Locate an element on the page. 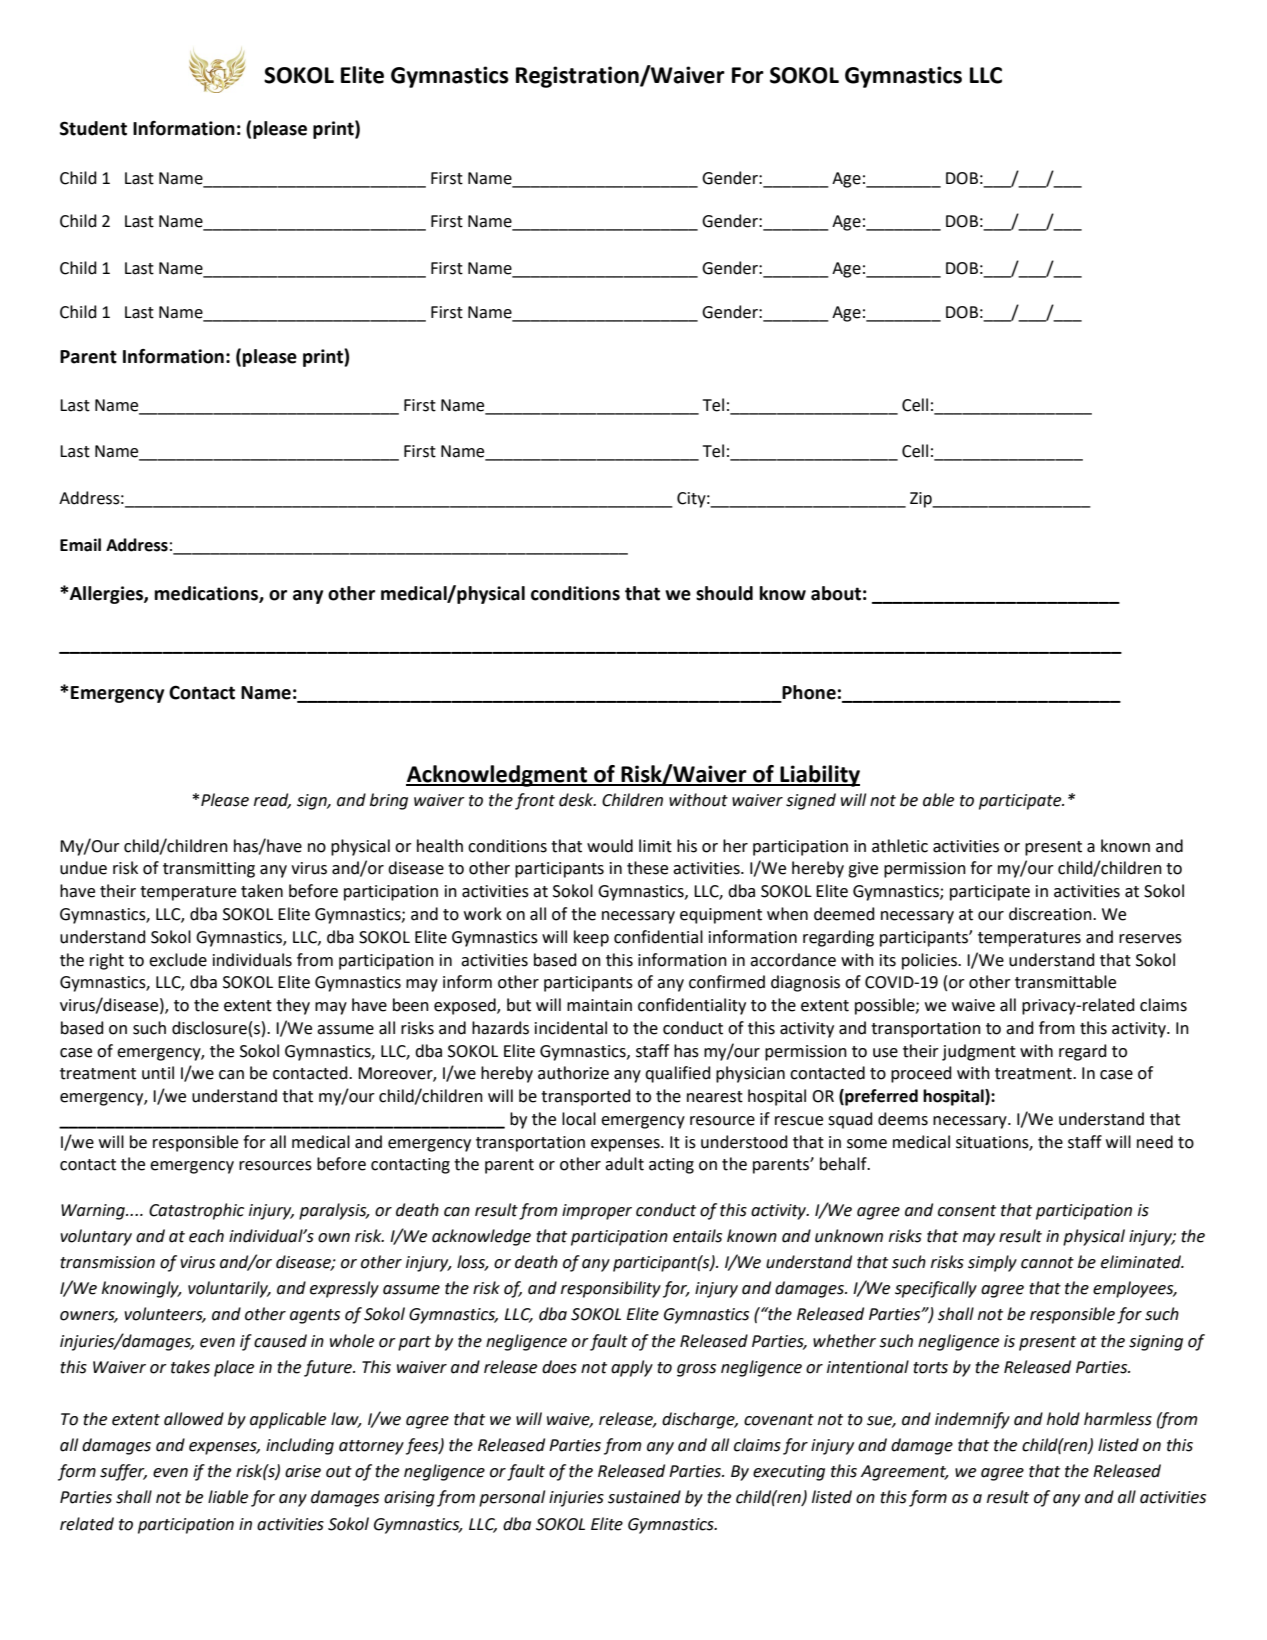 This page has height=1640, width=1267. Student is located at coordinates (93, 128).
